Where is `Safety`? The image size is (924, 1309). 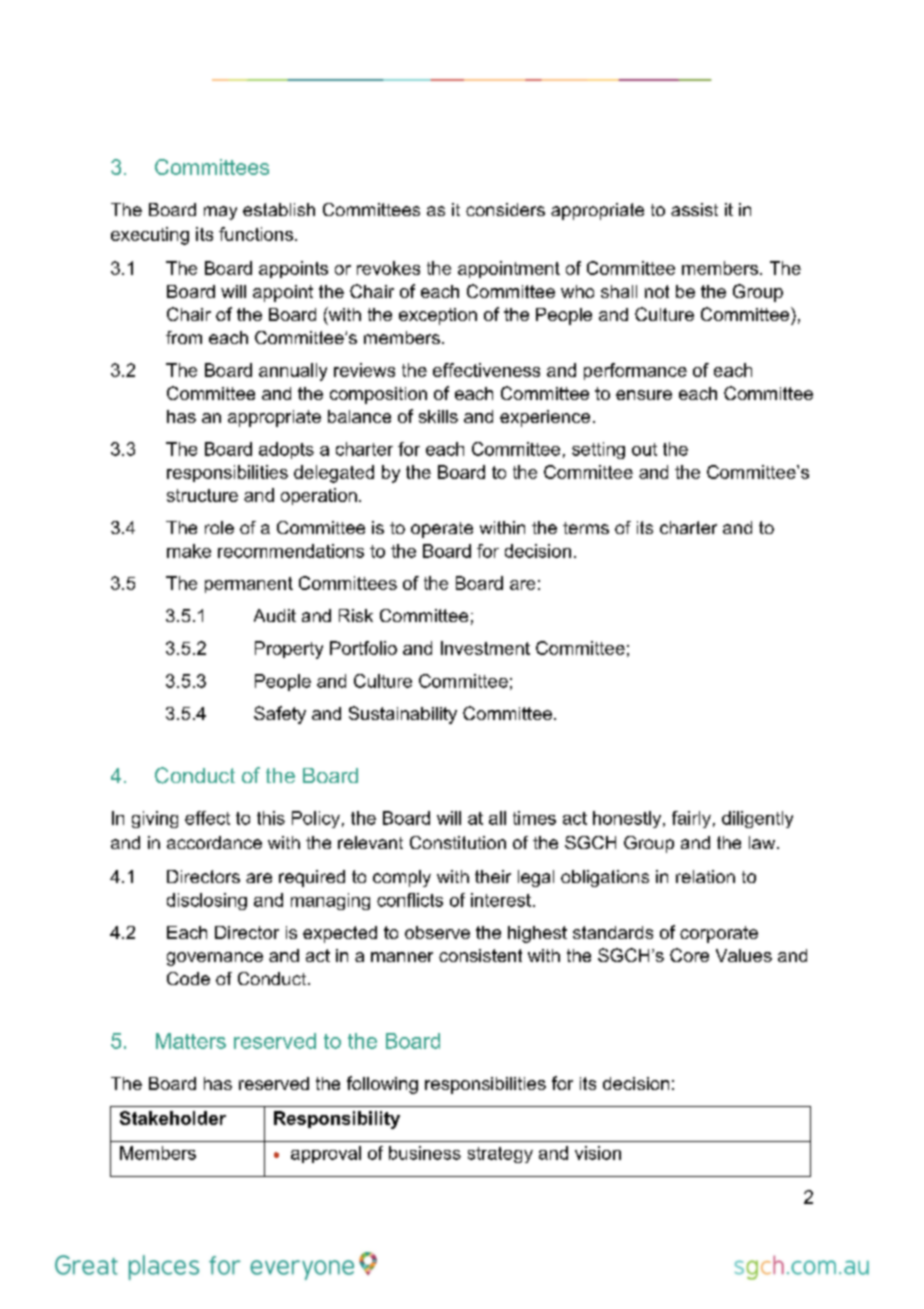
Safety is located at coordinates (280, 715).
